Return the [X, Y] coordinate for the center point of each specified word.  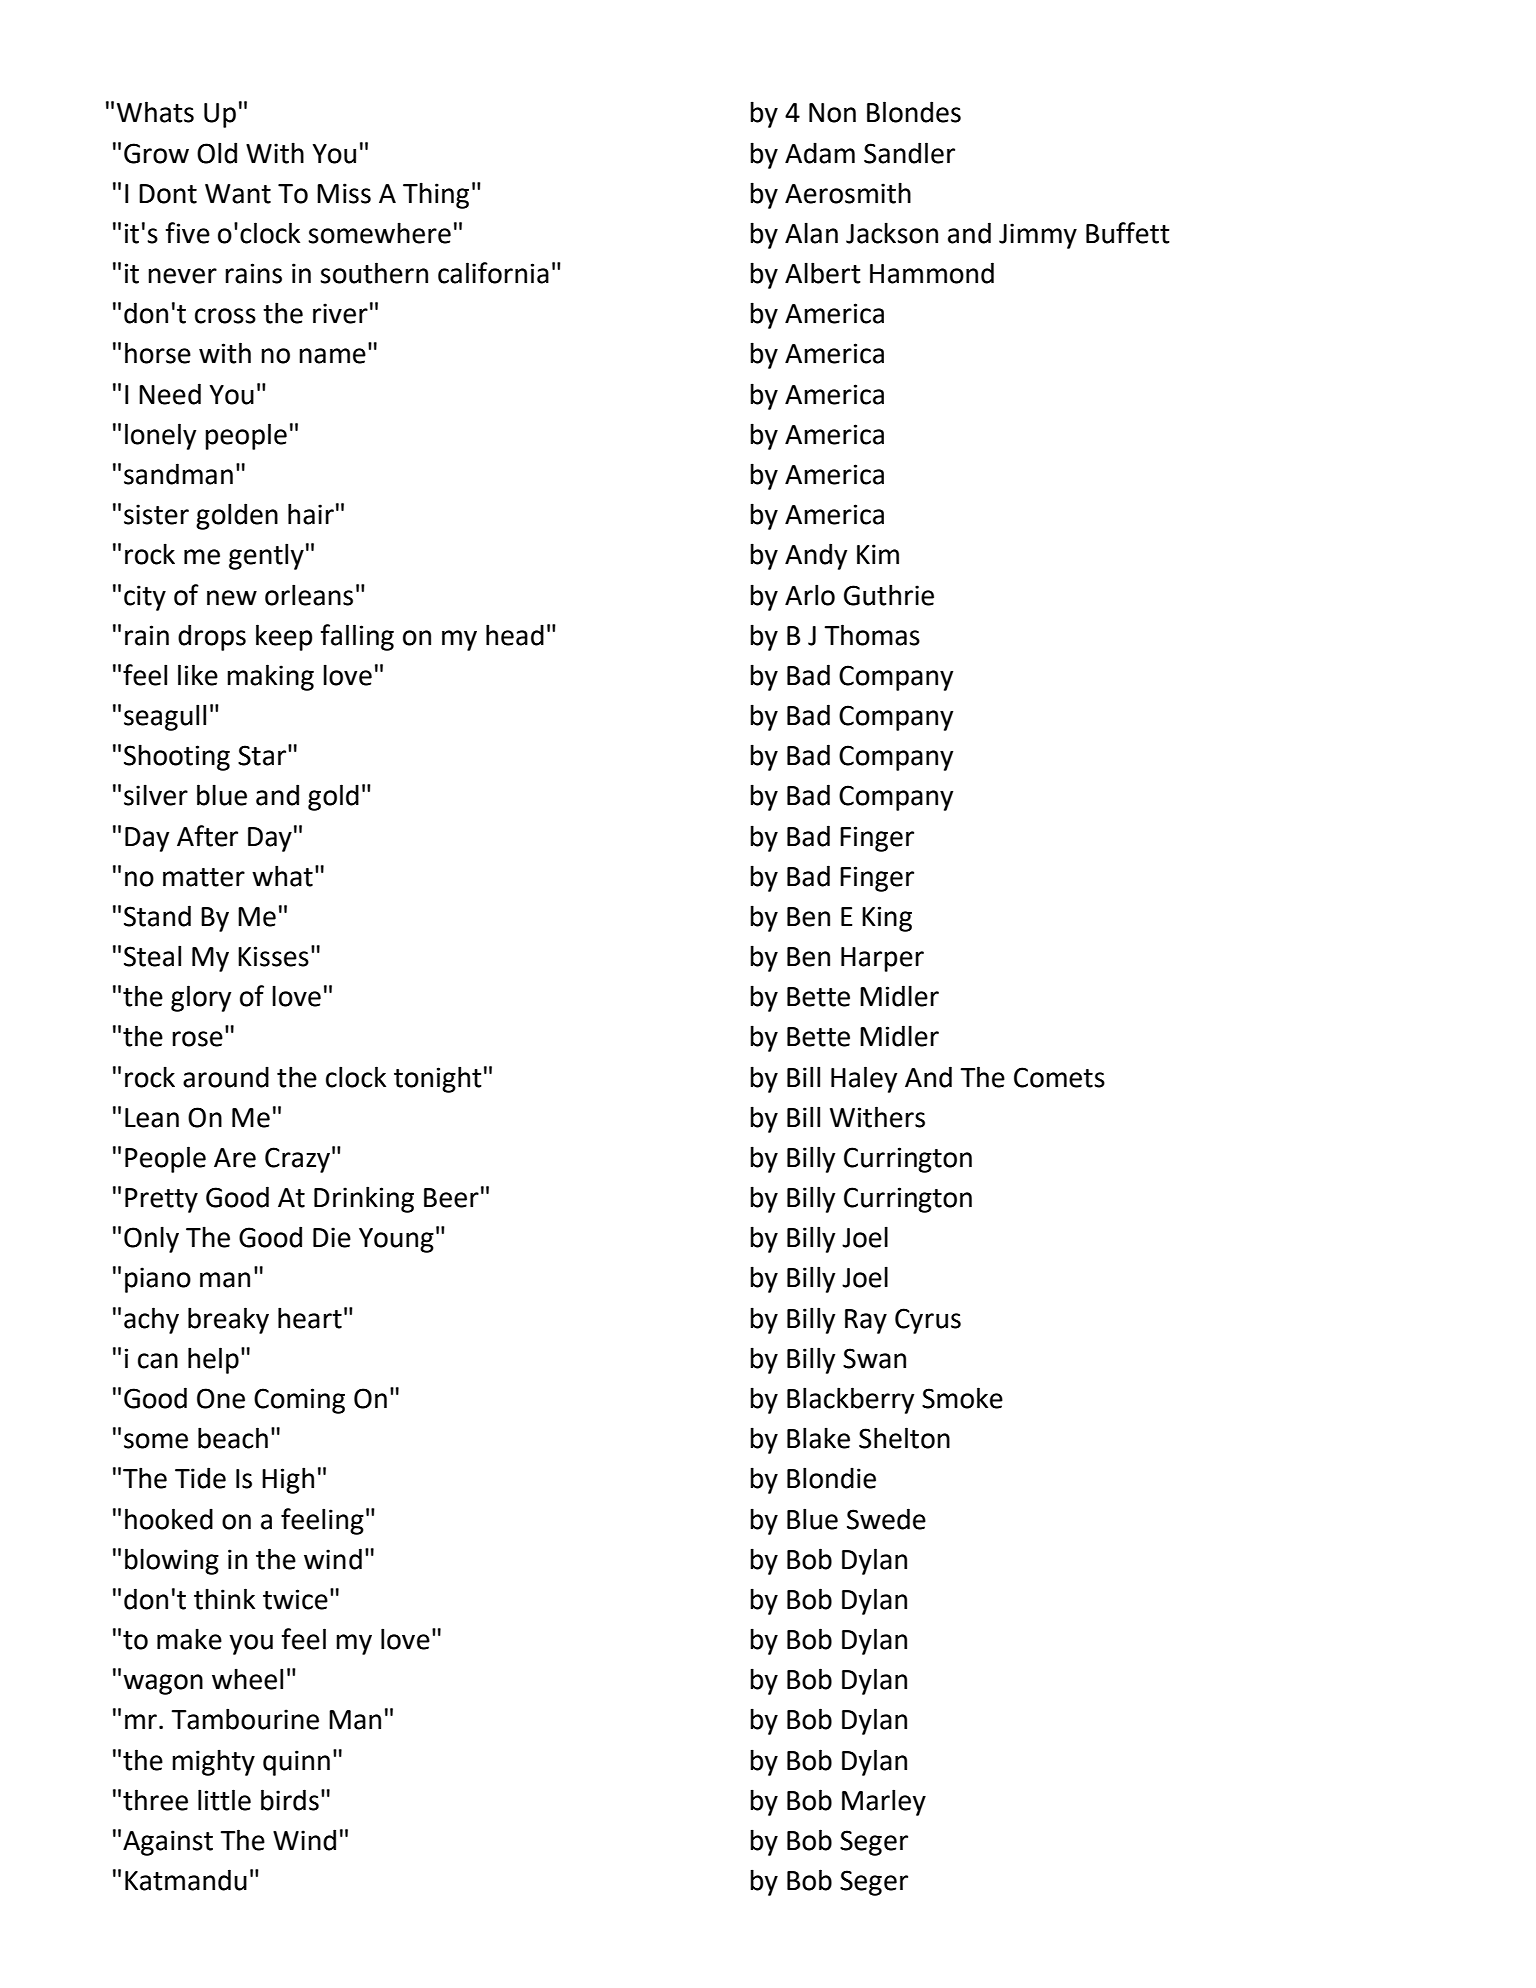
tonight [438, 1079]
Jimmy [1038, 236]
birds [290, 1800]
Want [238, 194]
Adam [820, 153]
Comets [1059, 1077]
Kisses [273, 956]
